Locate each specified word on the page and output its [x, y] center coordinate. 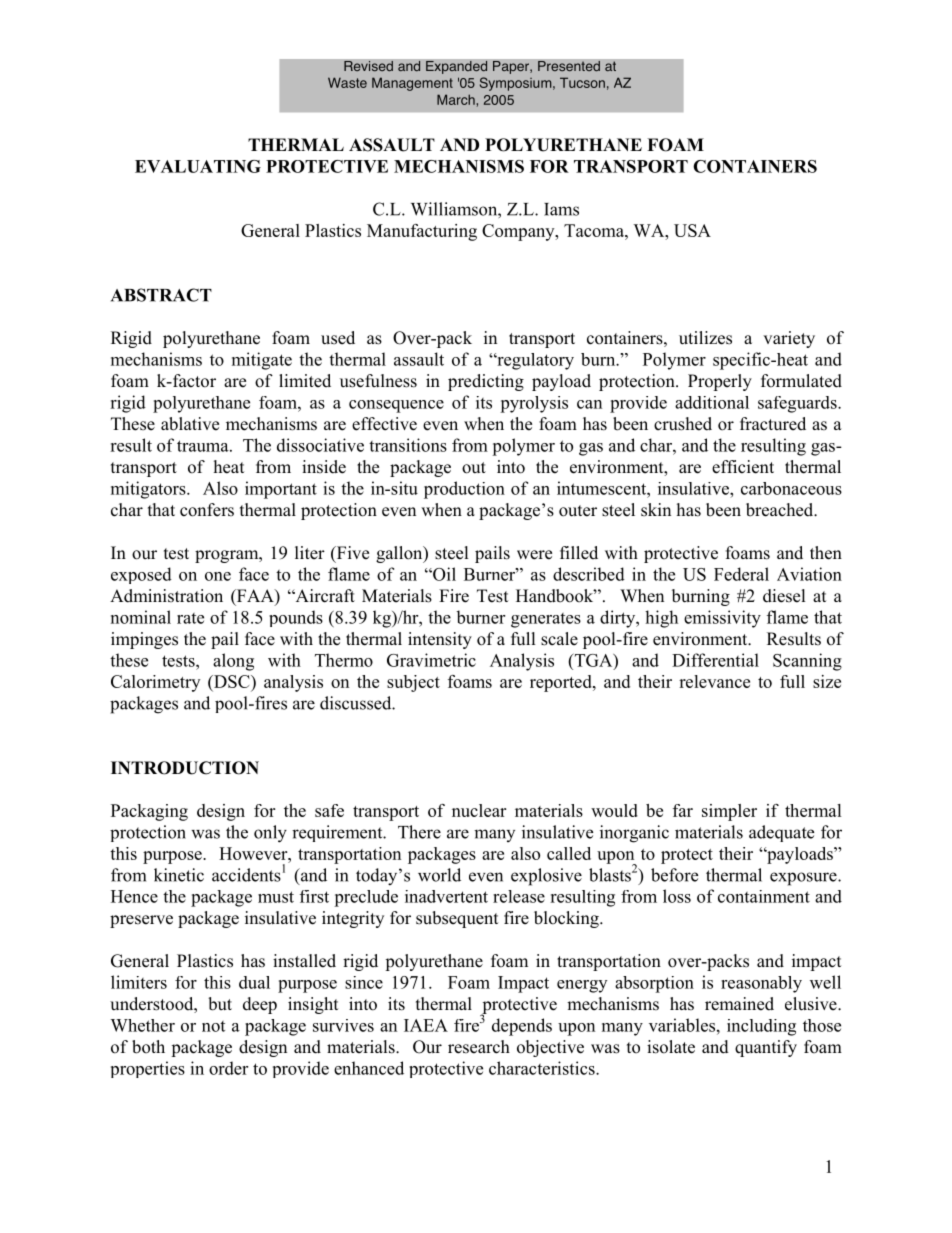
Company [519, 232]
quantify [766, 1048]
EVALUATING [198, 166]
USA [692, 230]
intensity [440, 640]
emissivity [722, 619]
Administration [166, 596]
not [213, 1026]
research [479, 1047]
